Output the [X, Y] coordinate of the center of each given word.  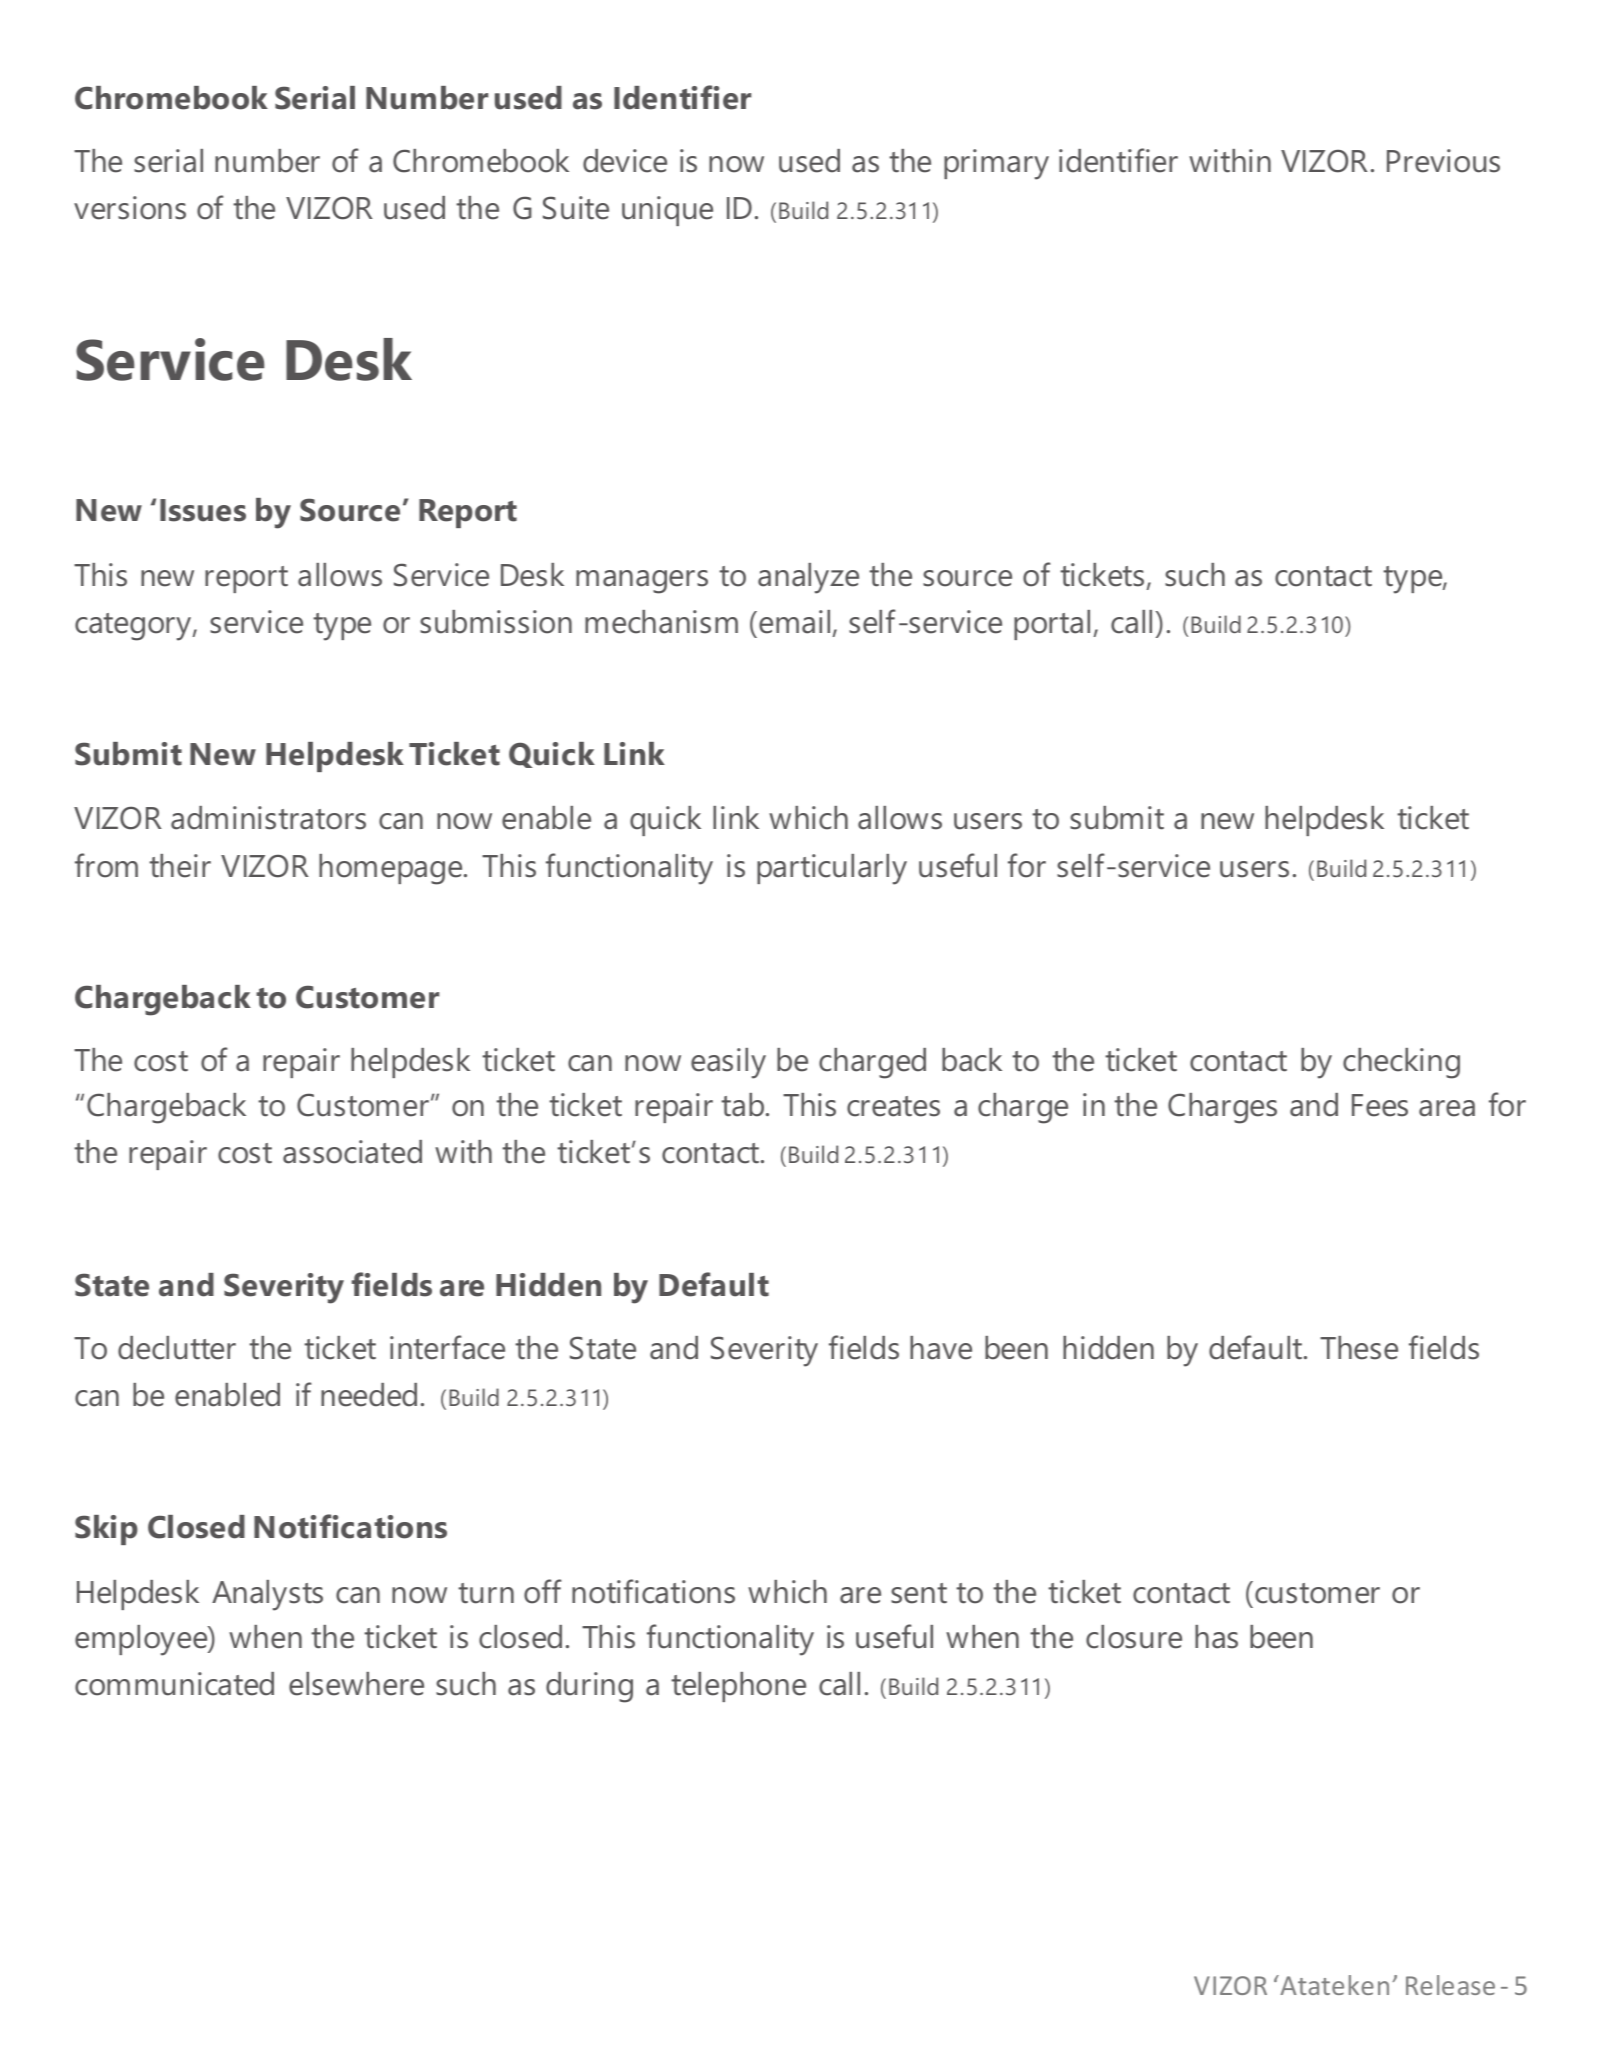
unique [667, 211]
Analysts [267, 1595]
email [794, 622]
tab [744, 1105]
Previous [1443, 161]
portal [1052, 625]
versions [130, 208]
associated [352, 1152]
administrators [268, 818]
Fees [1380, 1105]
